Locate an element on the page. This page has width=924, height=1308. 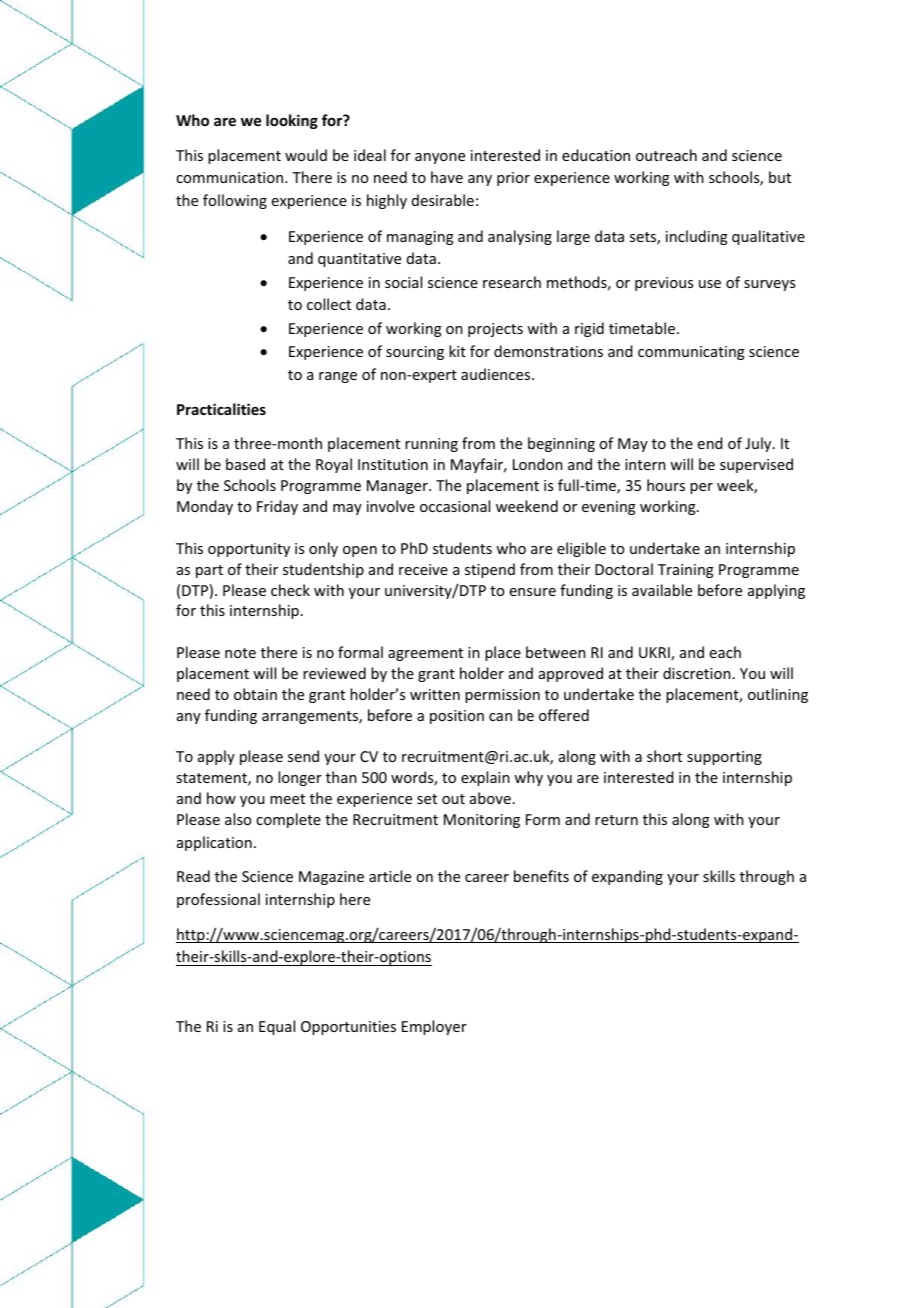
would is located at coordinates (306, 155).
